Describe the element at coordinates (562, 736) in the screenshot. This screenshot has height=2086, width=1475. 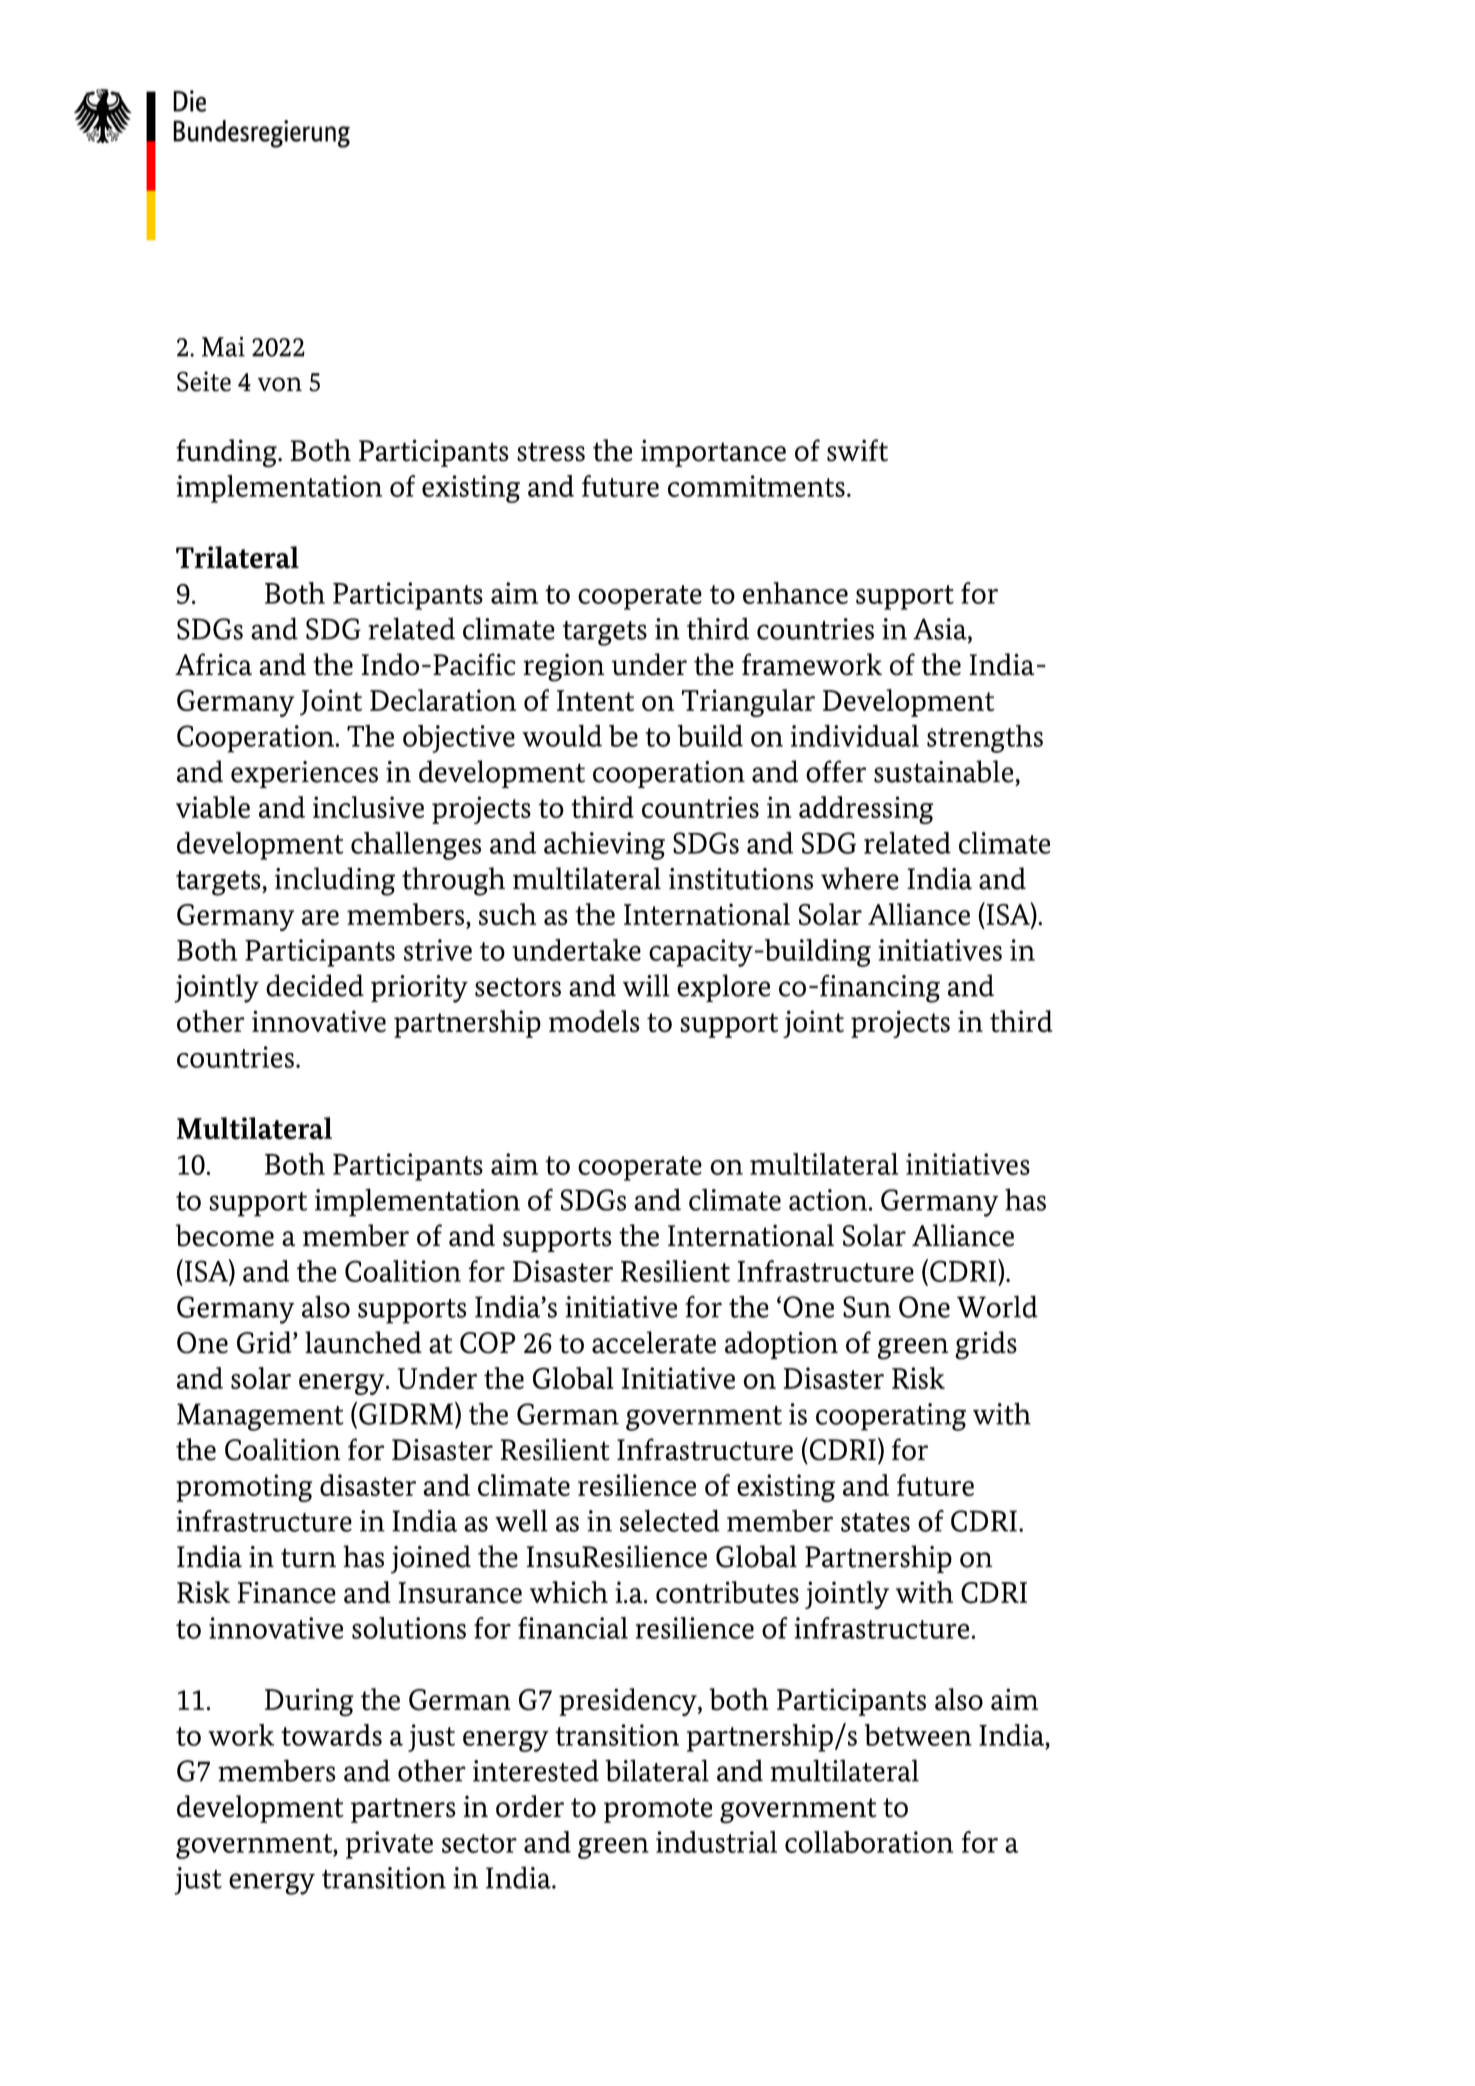
I see `would` at that location.
